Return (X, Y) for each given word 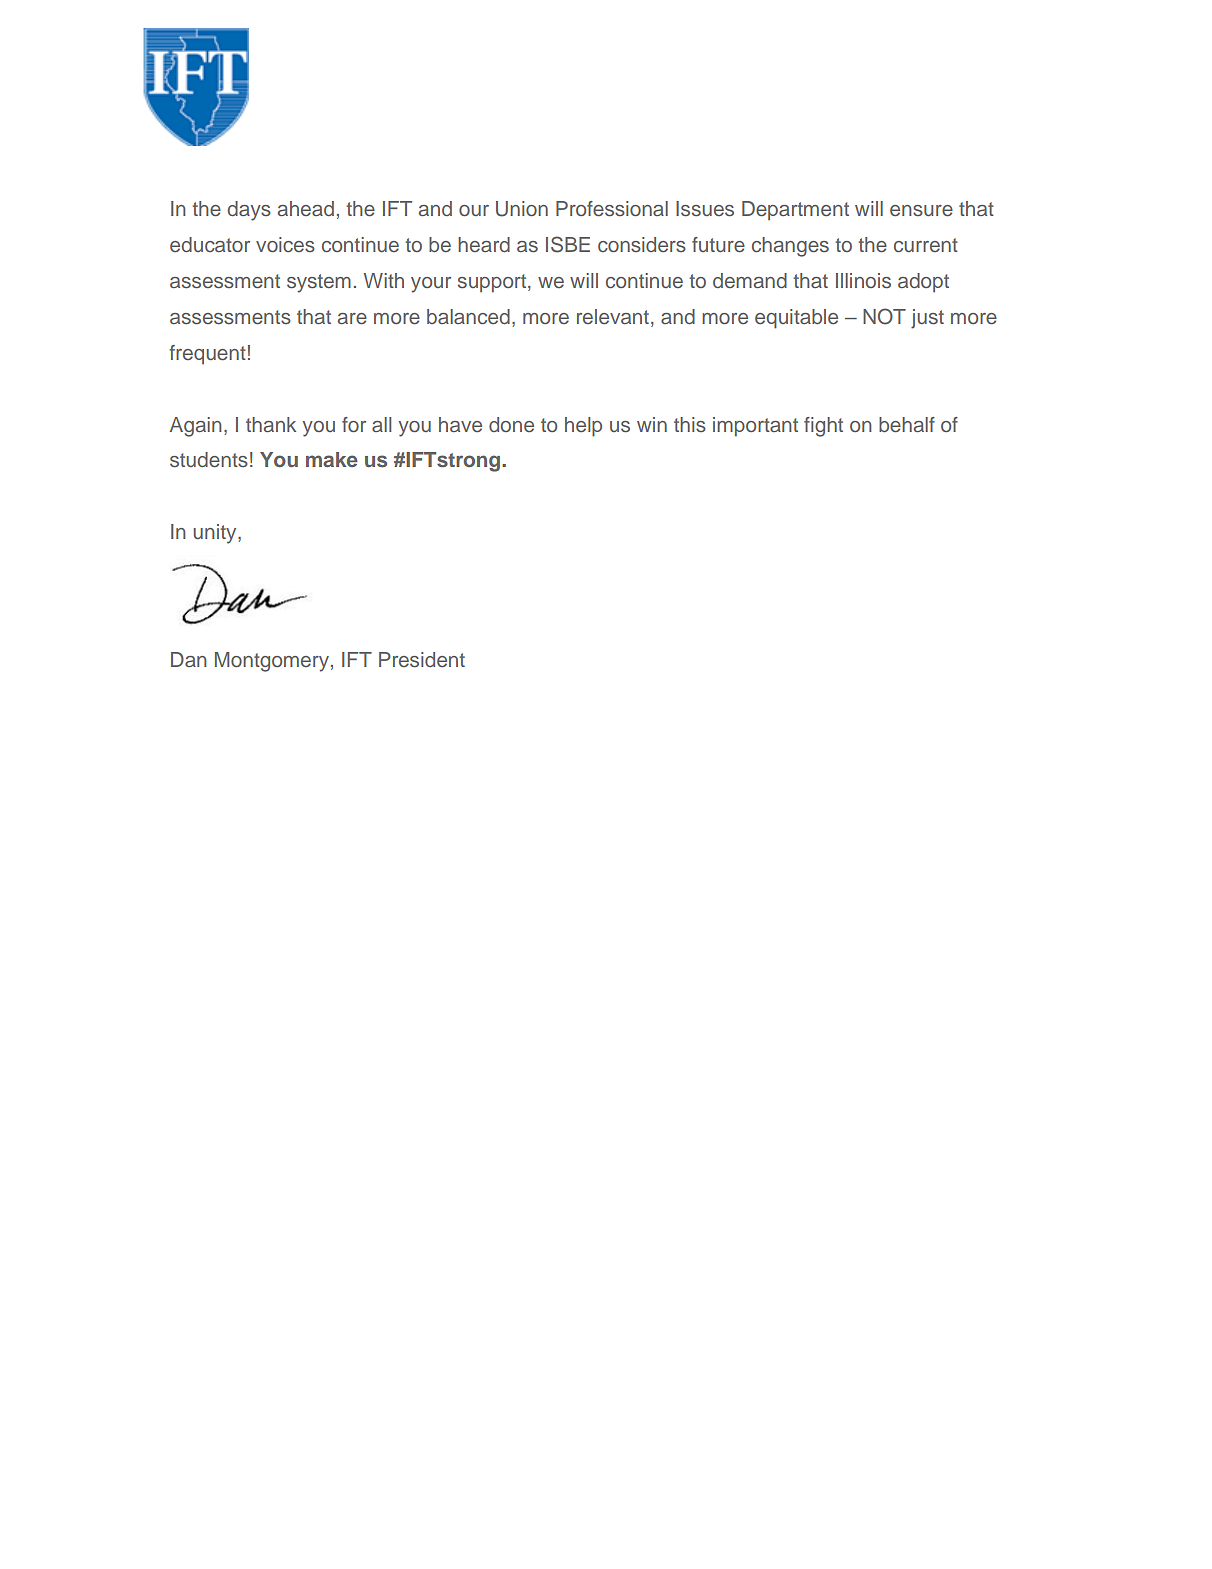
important (755, 427)
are (352, 319)
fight (823, 427)
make (332, 459)
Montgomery (272, 662)
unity (216, 534)
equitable (796, 319)
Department (795, 211)
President (422, 660)
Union (522, 209)
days (249, 211)
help (583, 427)
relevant (613, 316)
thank (271, 424)
